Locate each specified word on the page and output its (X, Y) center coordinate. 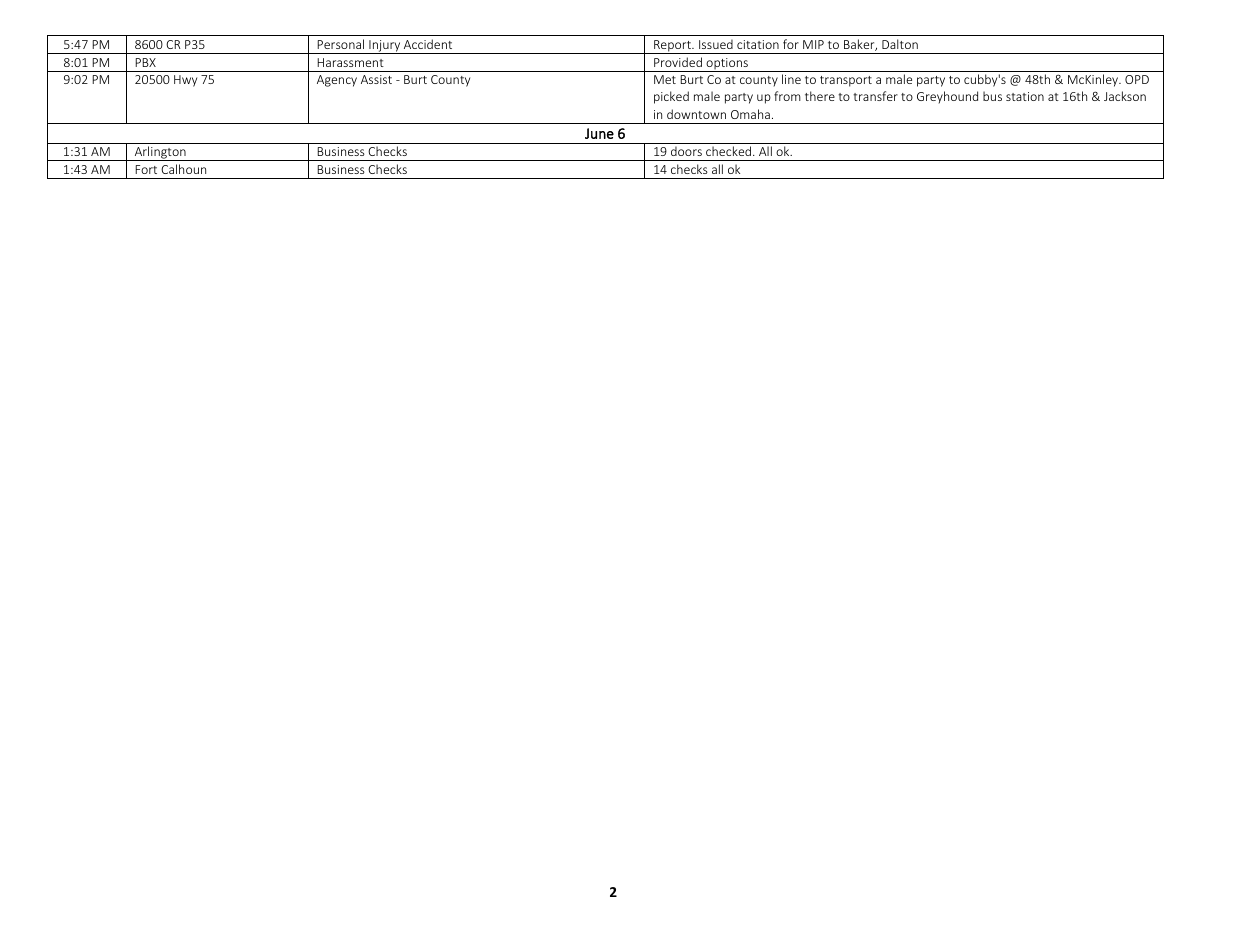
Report (672, 47)
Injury (385, 47)
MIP (813, 44)
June (599, 133)
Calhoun (183, 169)
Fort (146, 169)
